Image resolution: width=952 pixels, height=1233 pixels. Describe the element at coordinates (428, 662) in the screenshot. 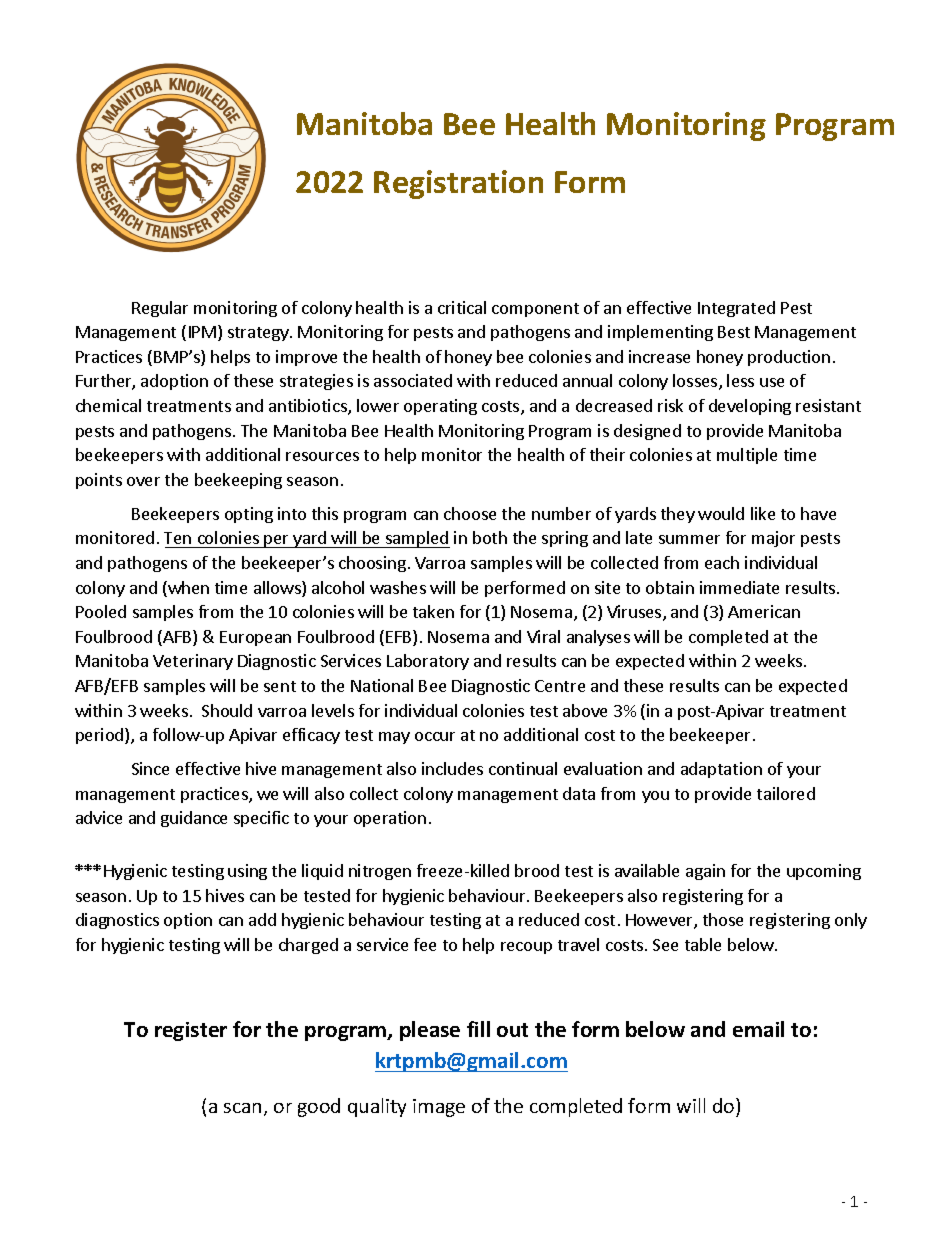

I see `Laboratory` at that location.
